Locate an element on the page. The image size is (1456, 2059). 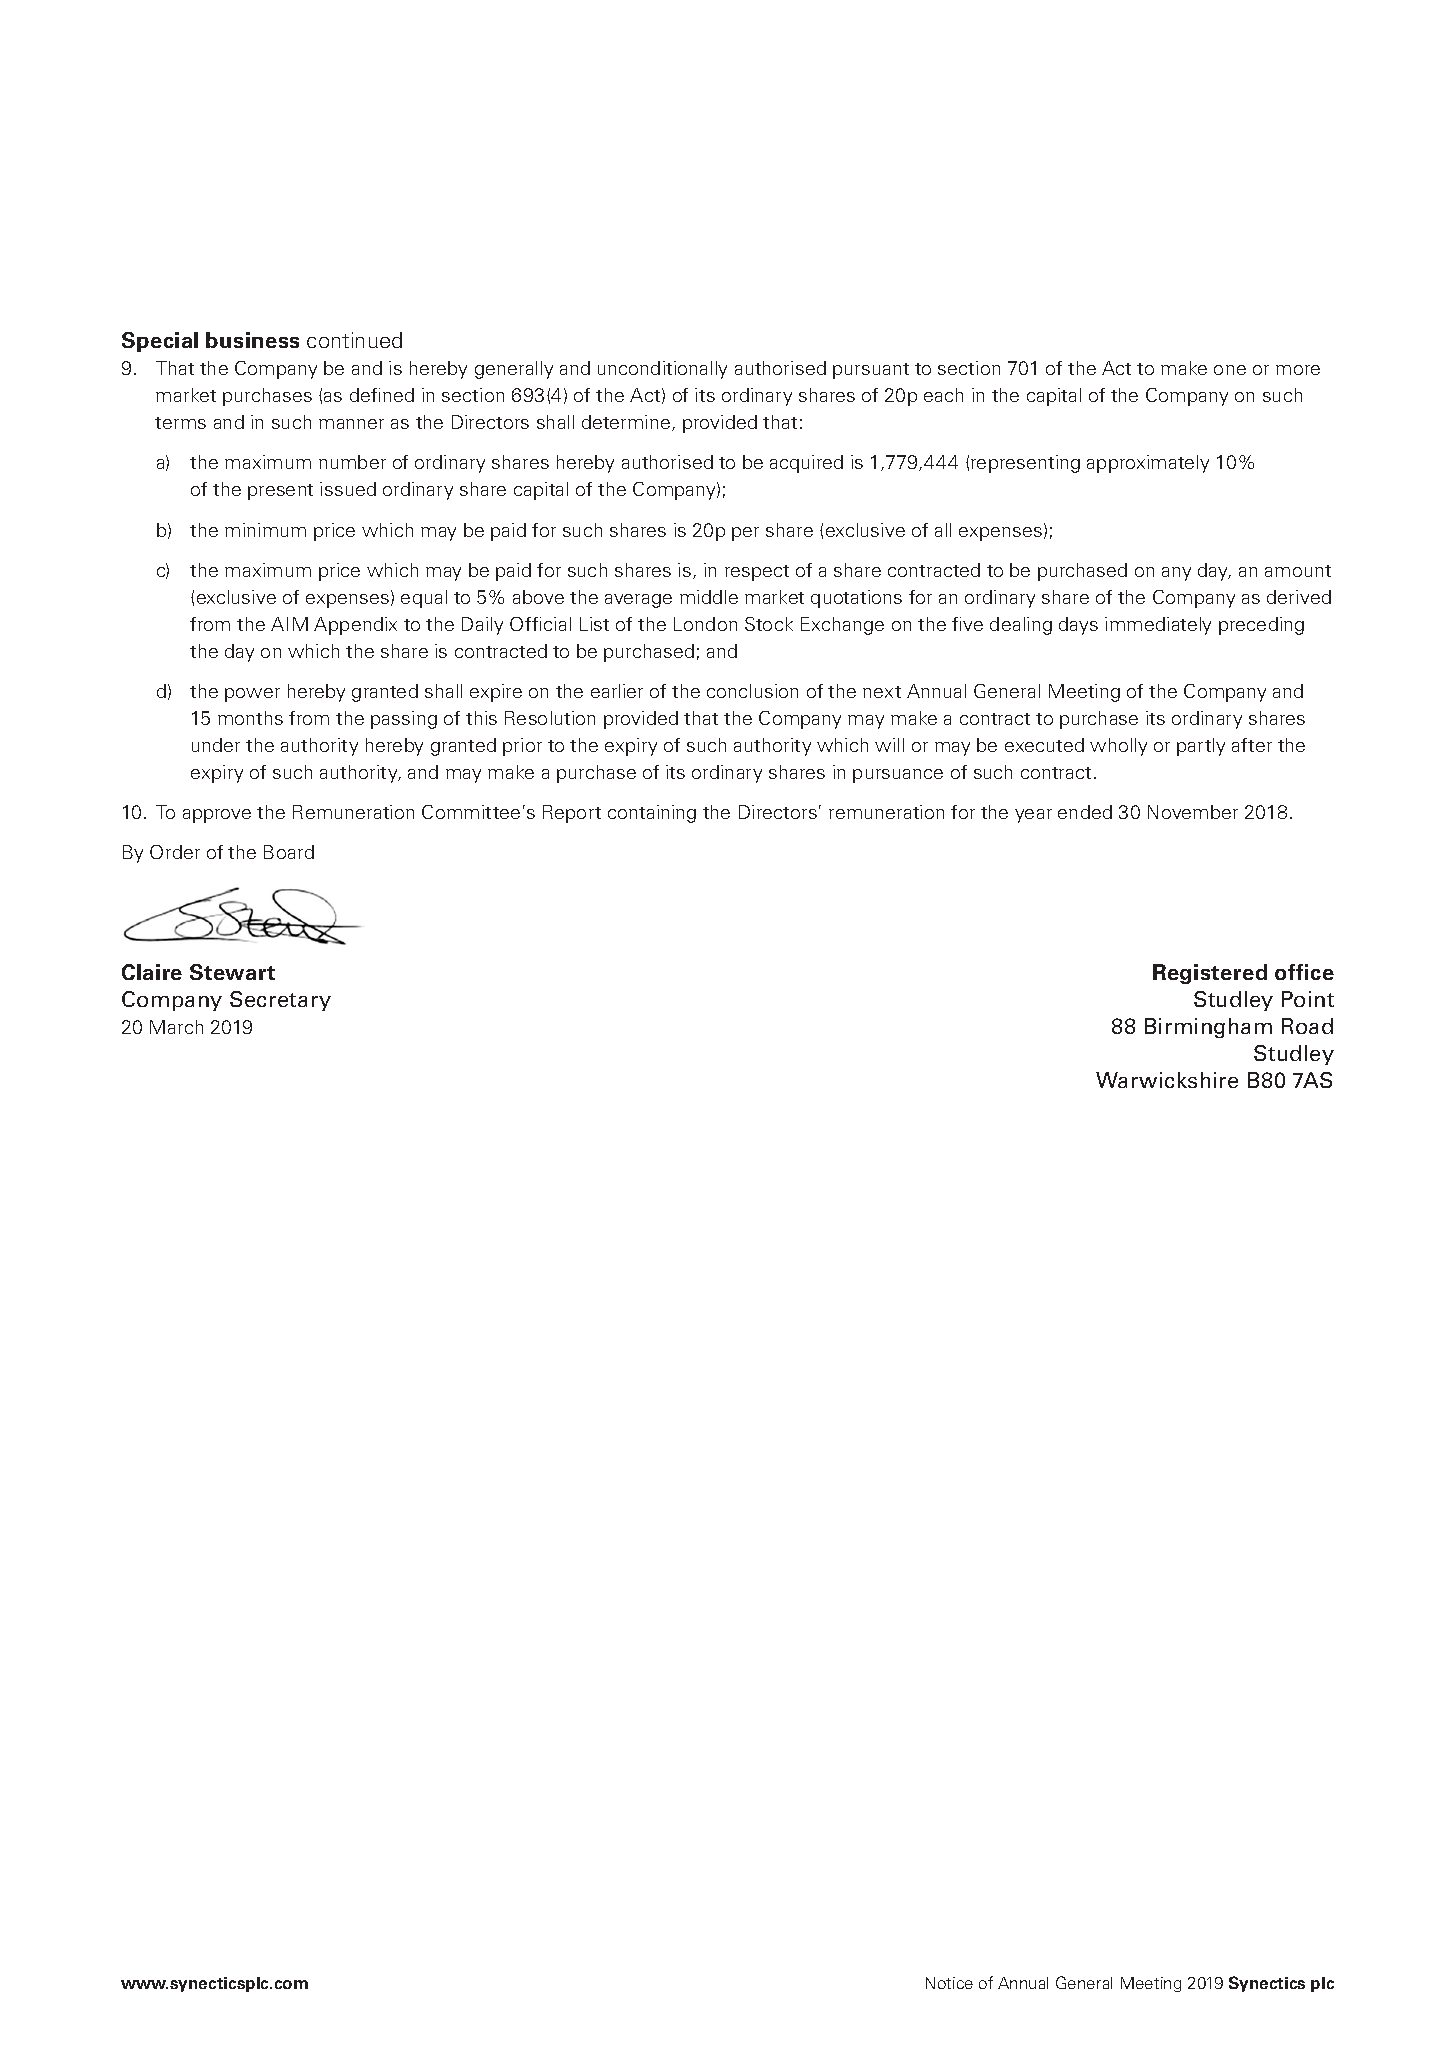
manner is located at coordinates (351, 424).
